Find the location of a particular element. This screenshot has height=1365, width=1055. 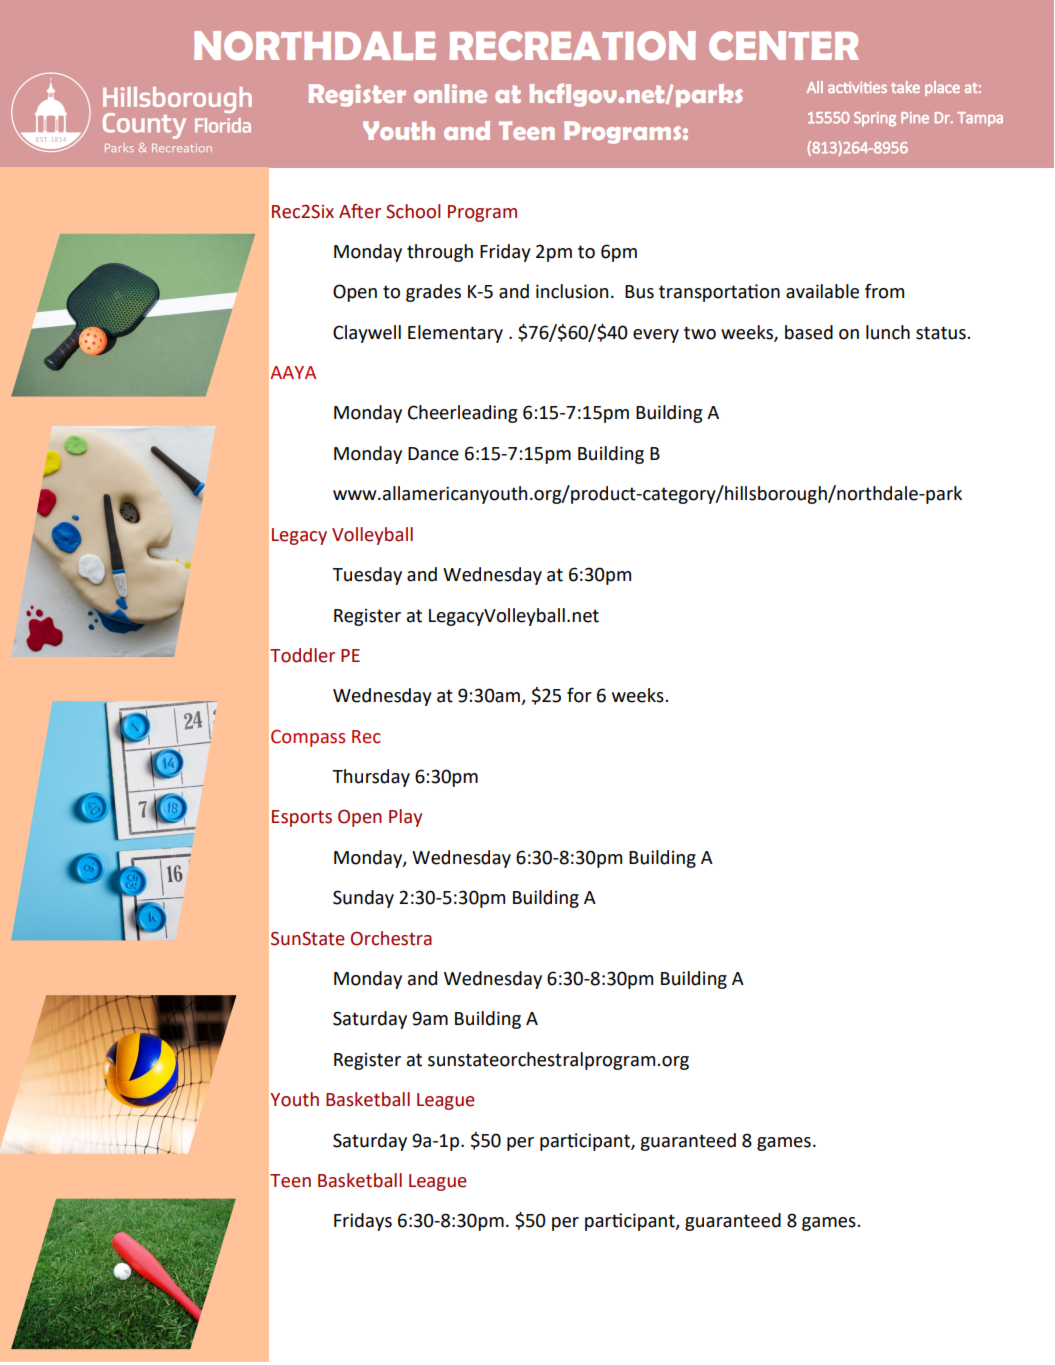

lunch is located at coordinates (888, 332).
